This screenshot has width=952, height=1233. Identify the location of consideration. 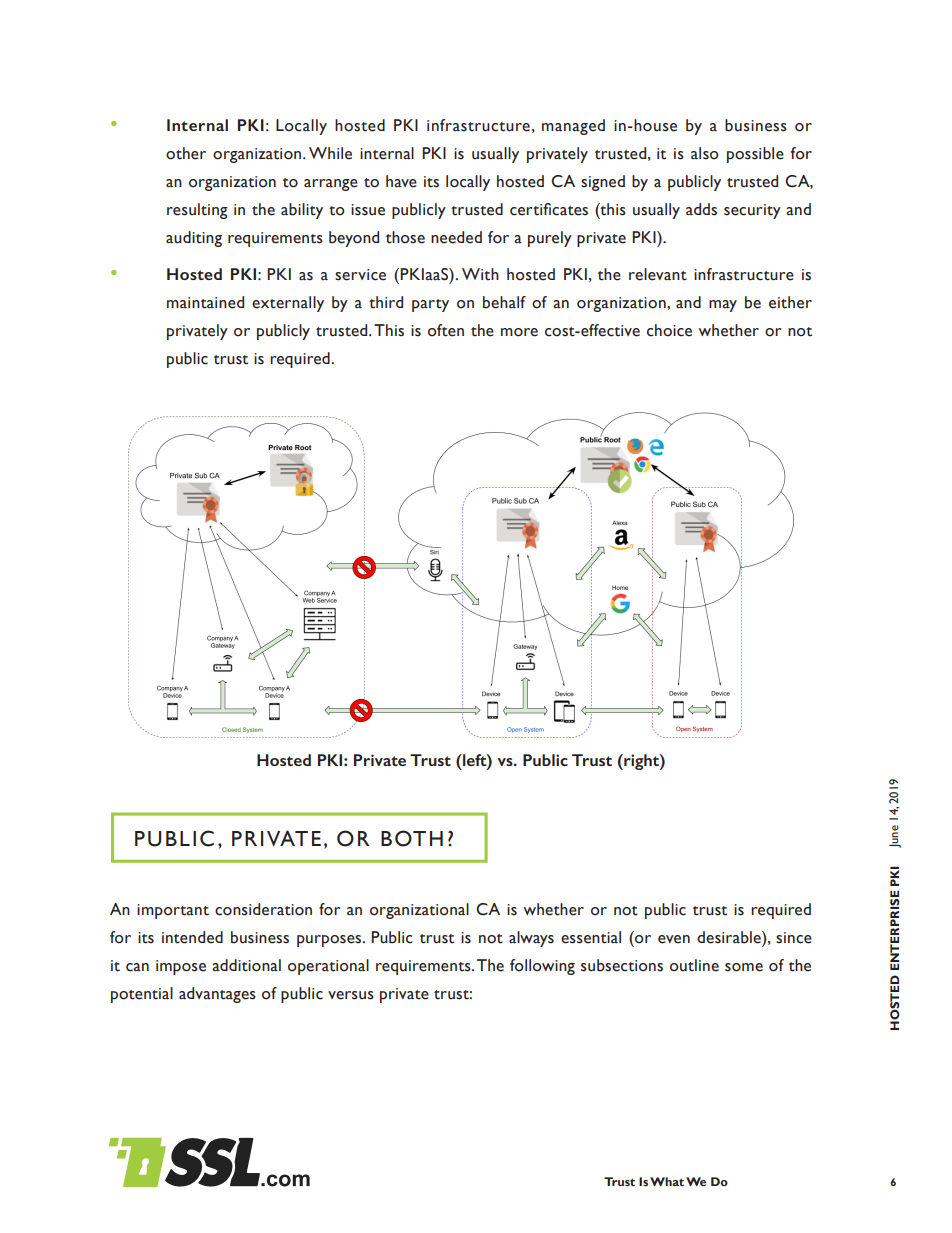
(263, 909).
